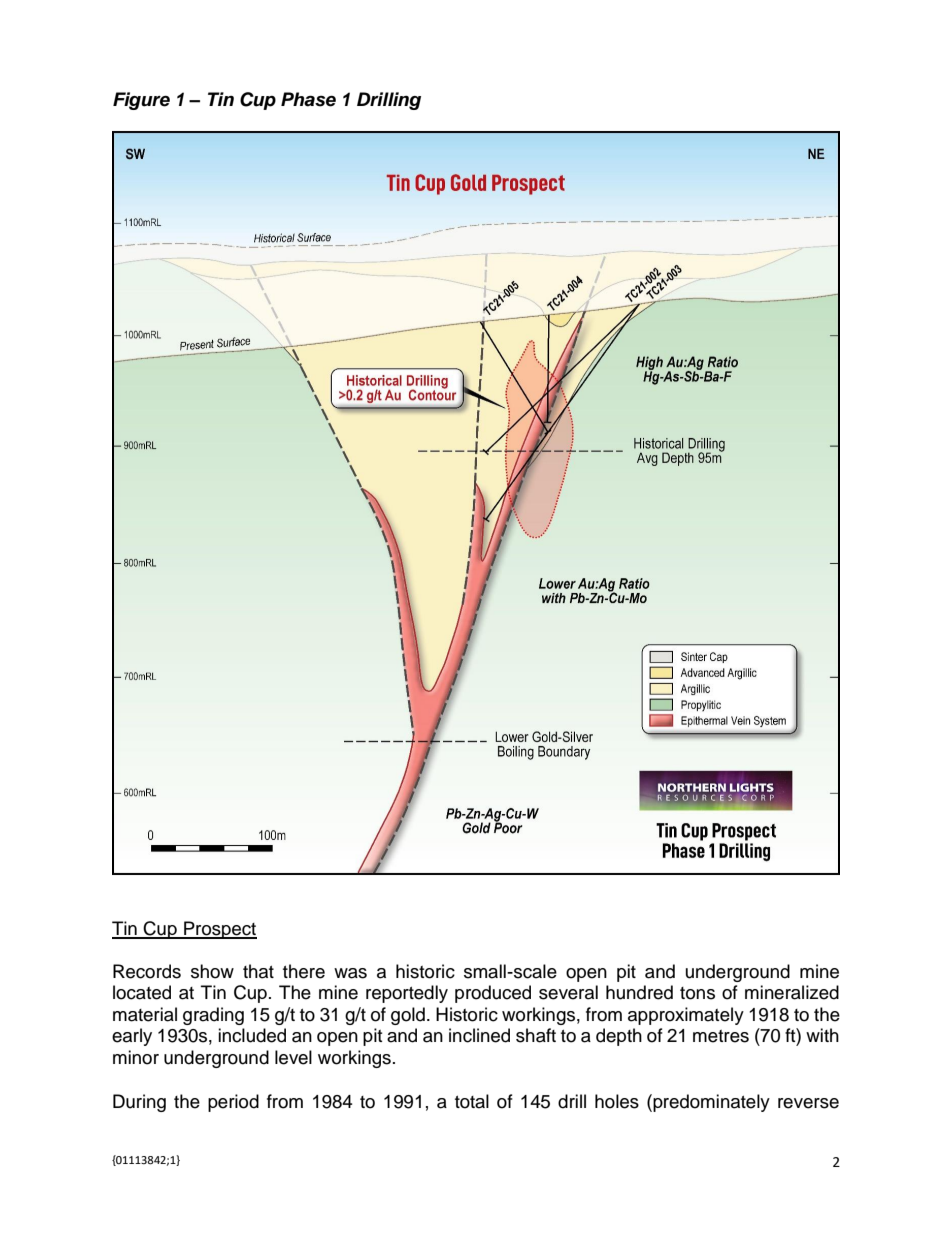 This page has width=952, height=1233. I want to click on hundred, so click(639, 992).
